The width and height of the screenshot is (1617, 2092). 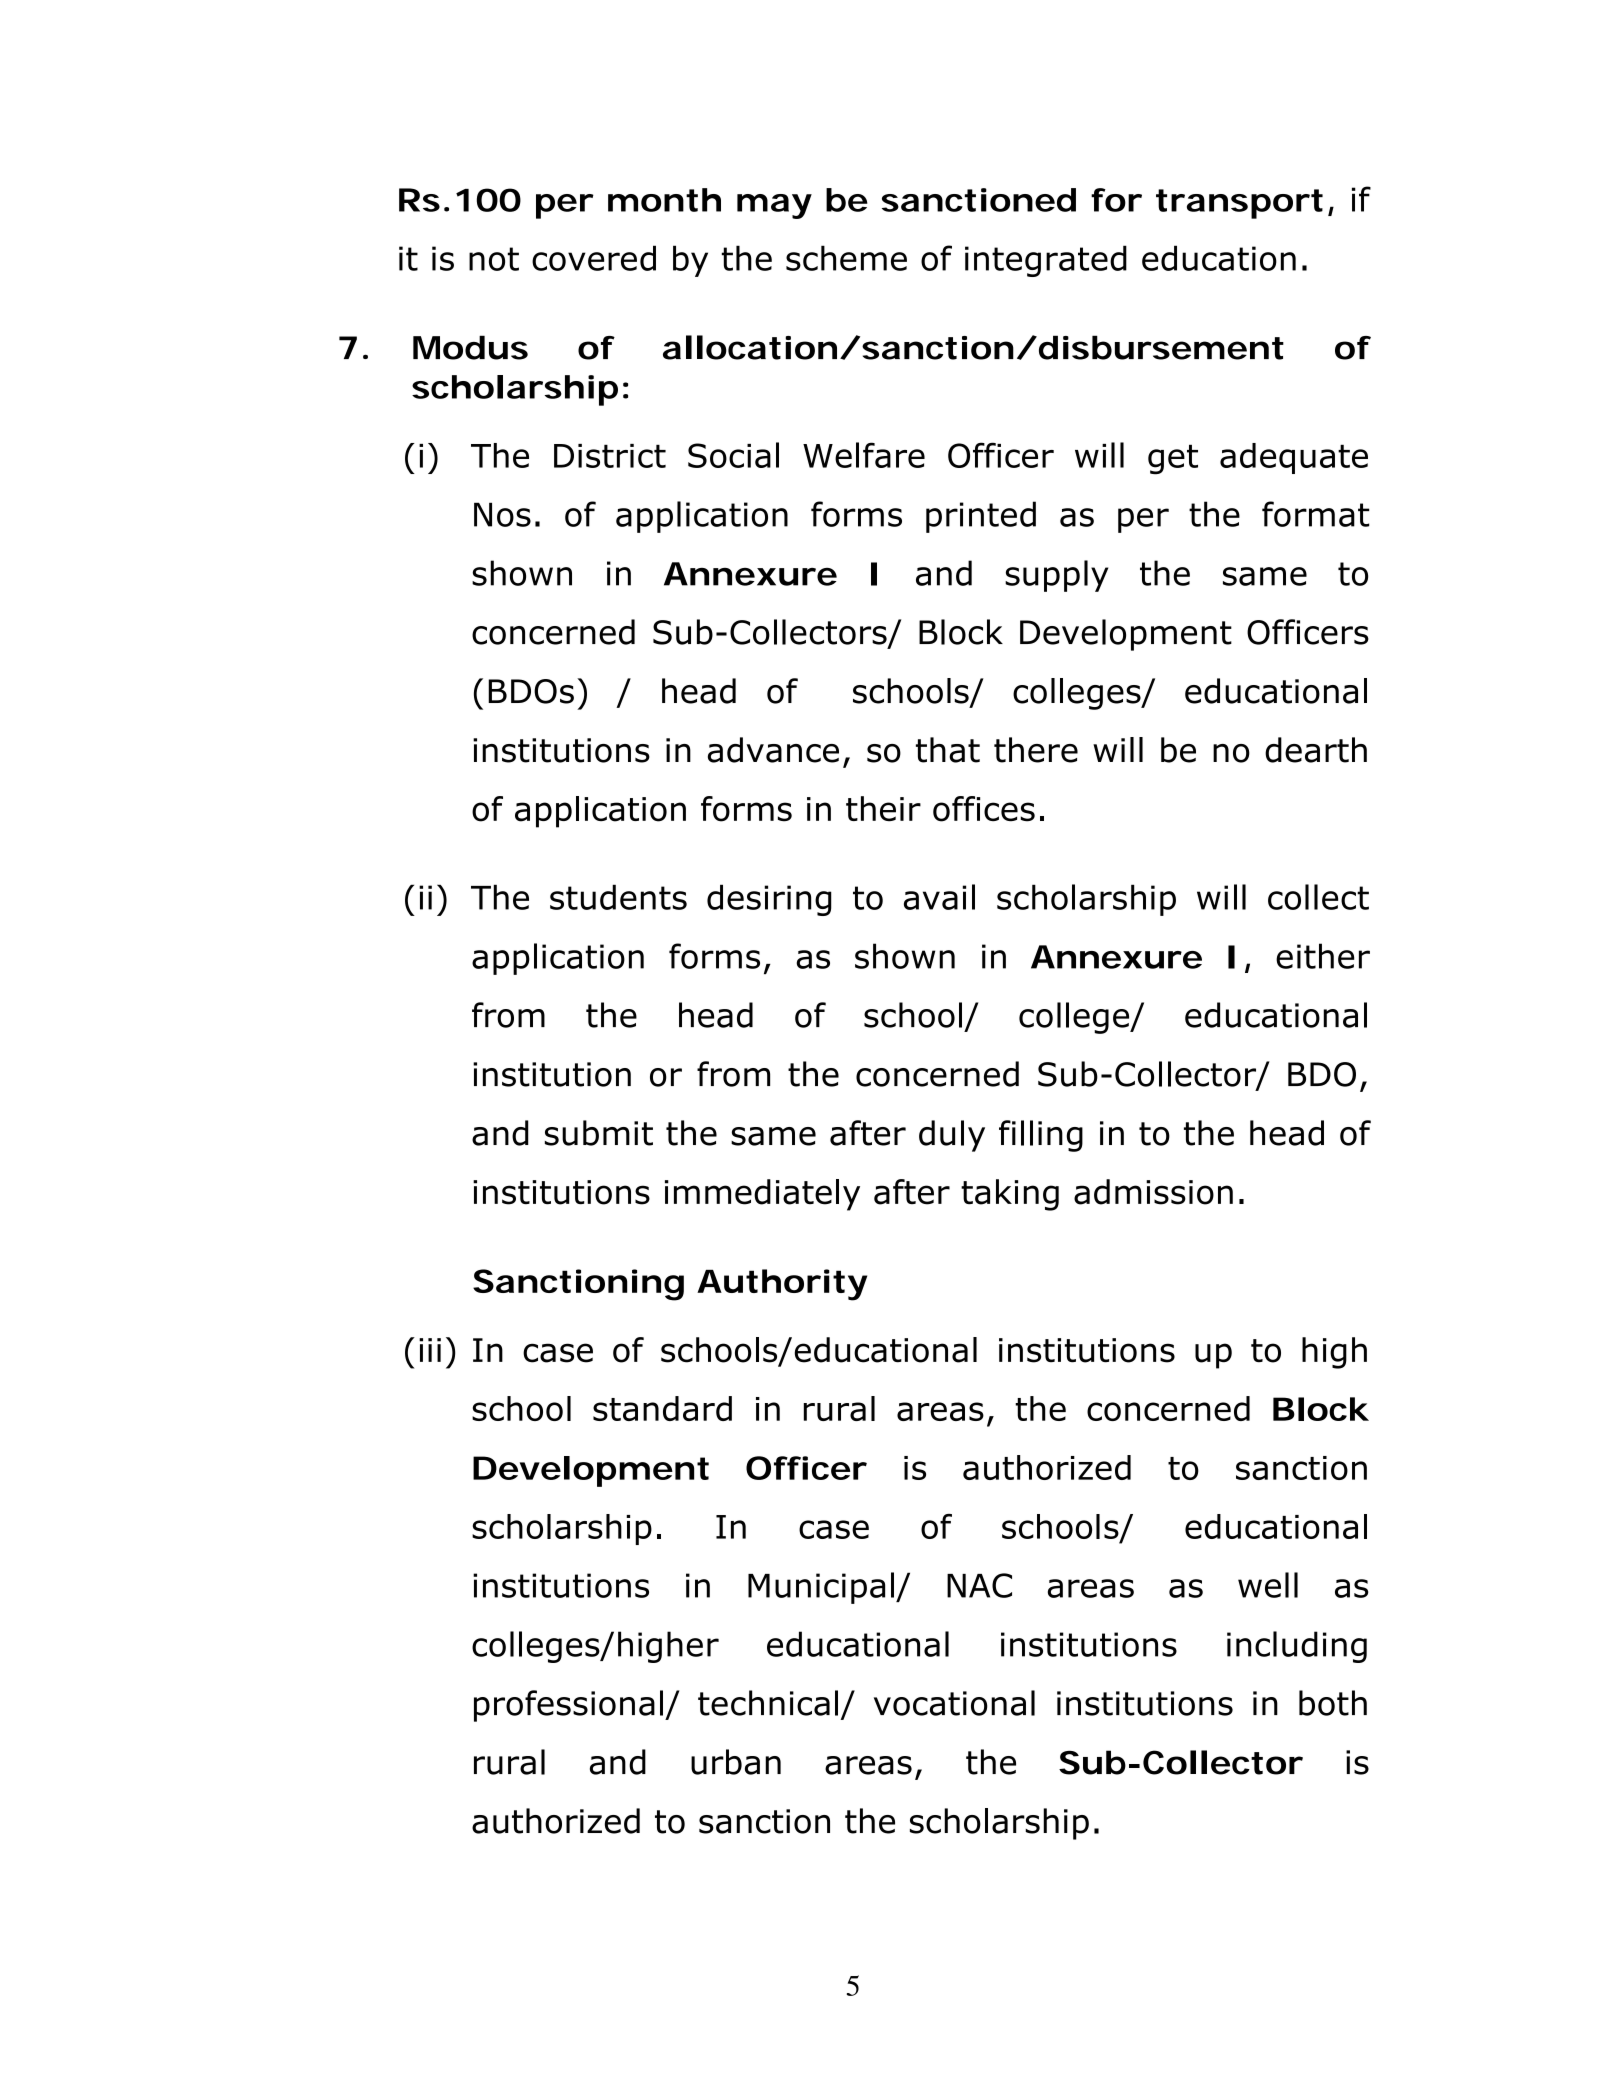 I want to click on Municipal, so click(x=821, y=1588).
